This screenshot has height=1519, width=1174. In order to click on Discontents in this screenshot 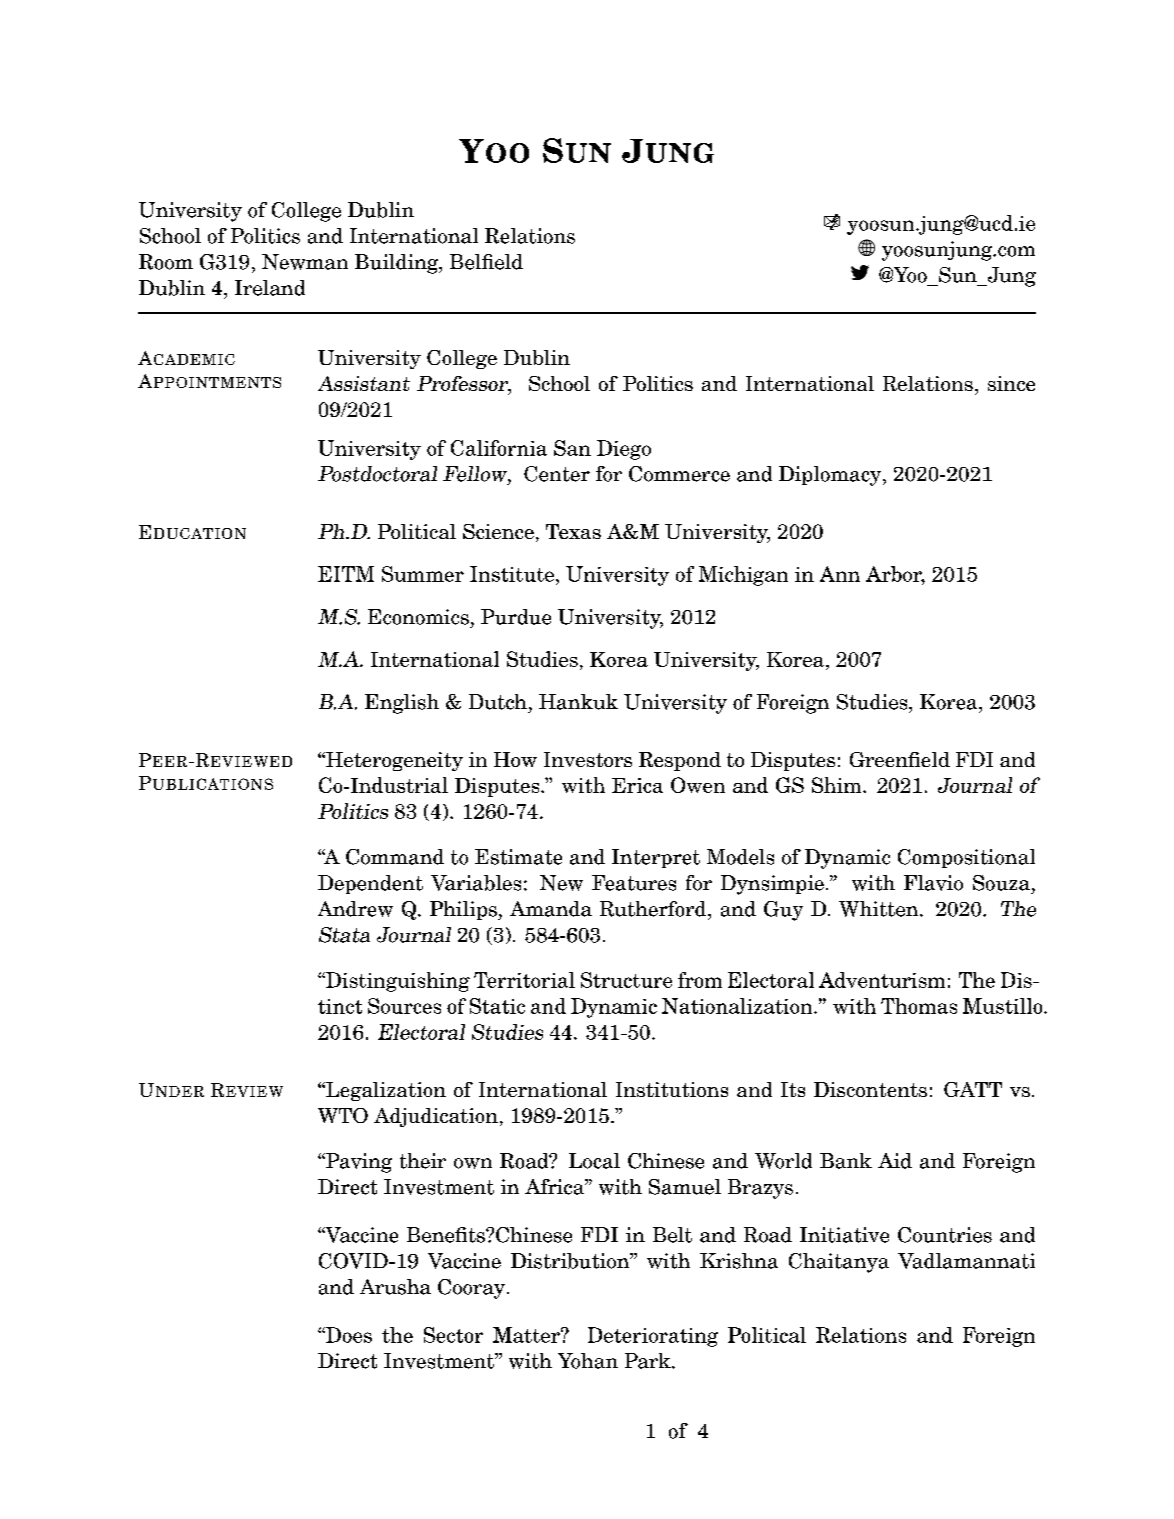, I will do `click(870, 1089)`.
